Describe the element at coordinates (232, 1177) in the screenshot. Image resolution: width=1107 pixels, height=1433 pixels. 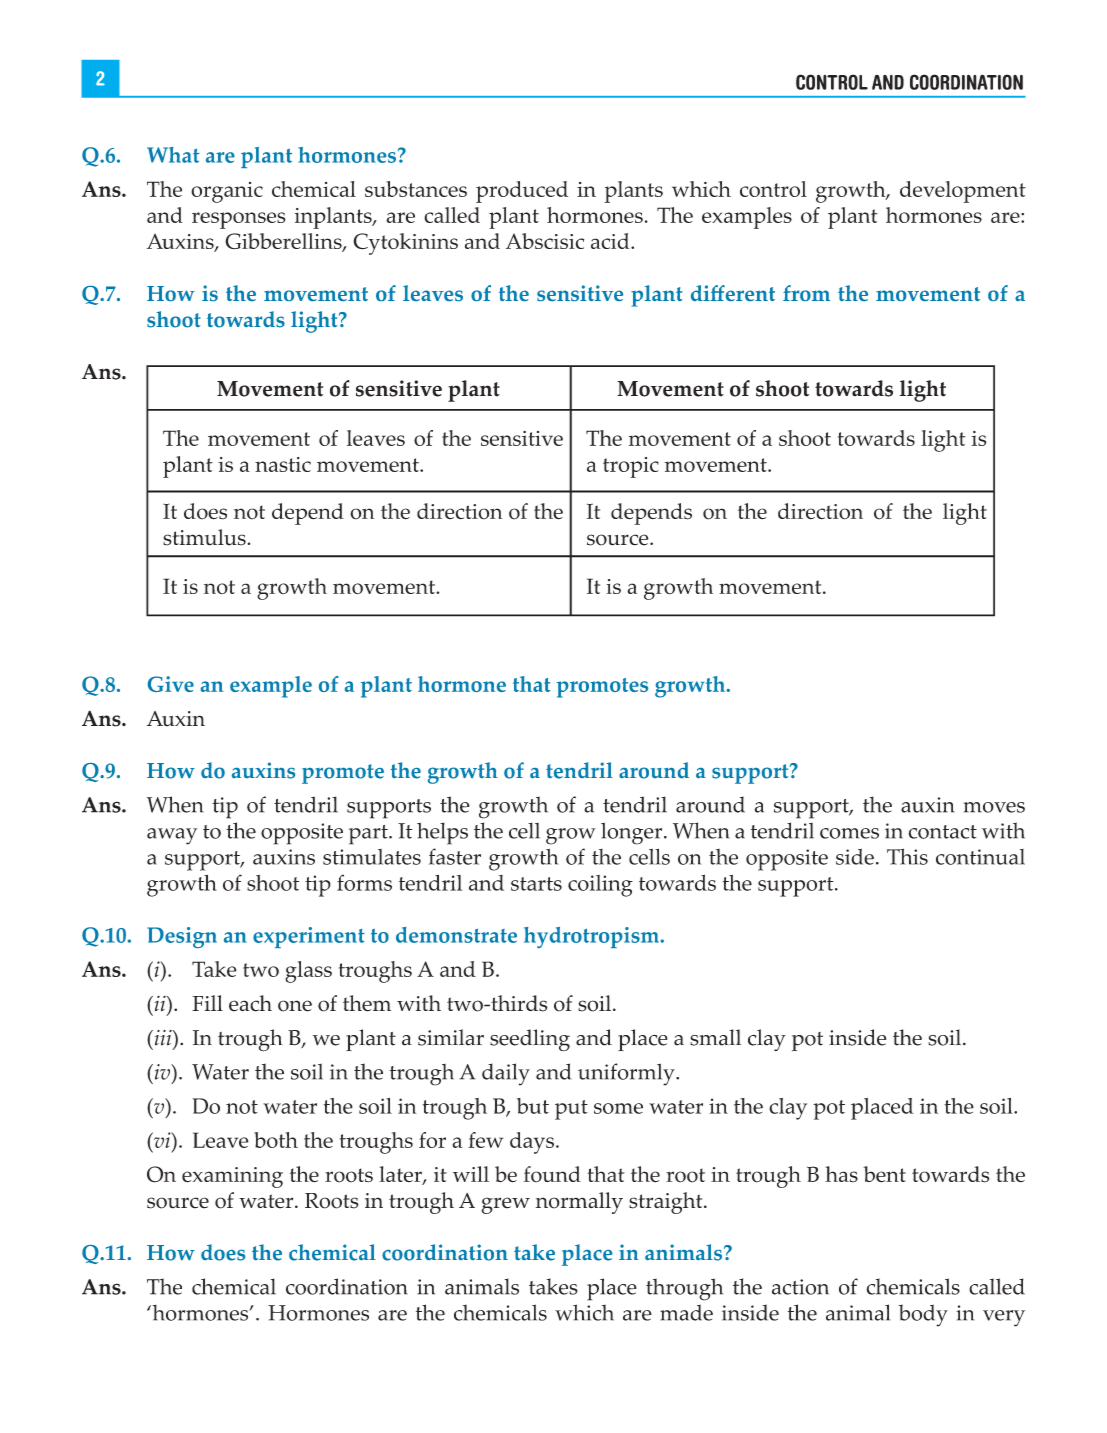
I see `examining` at that location.
